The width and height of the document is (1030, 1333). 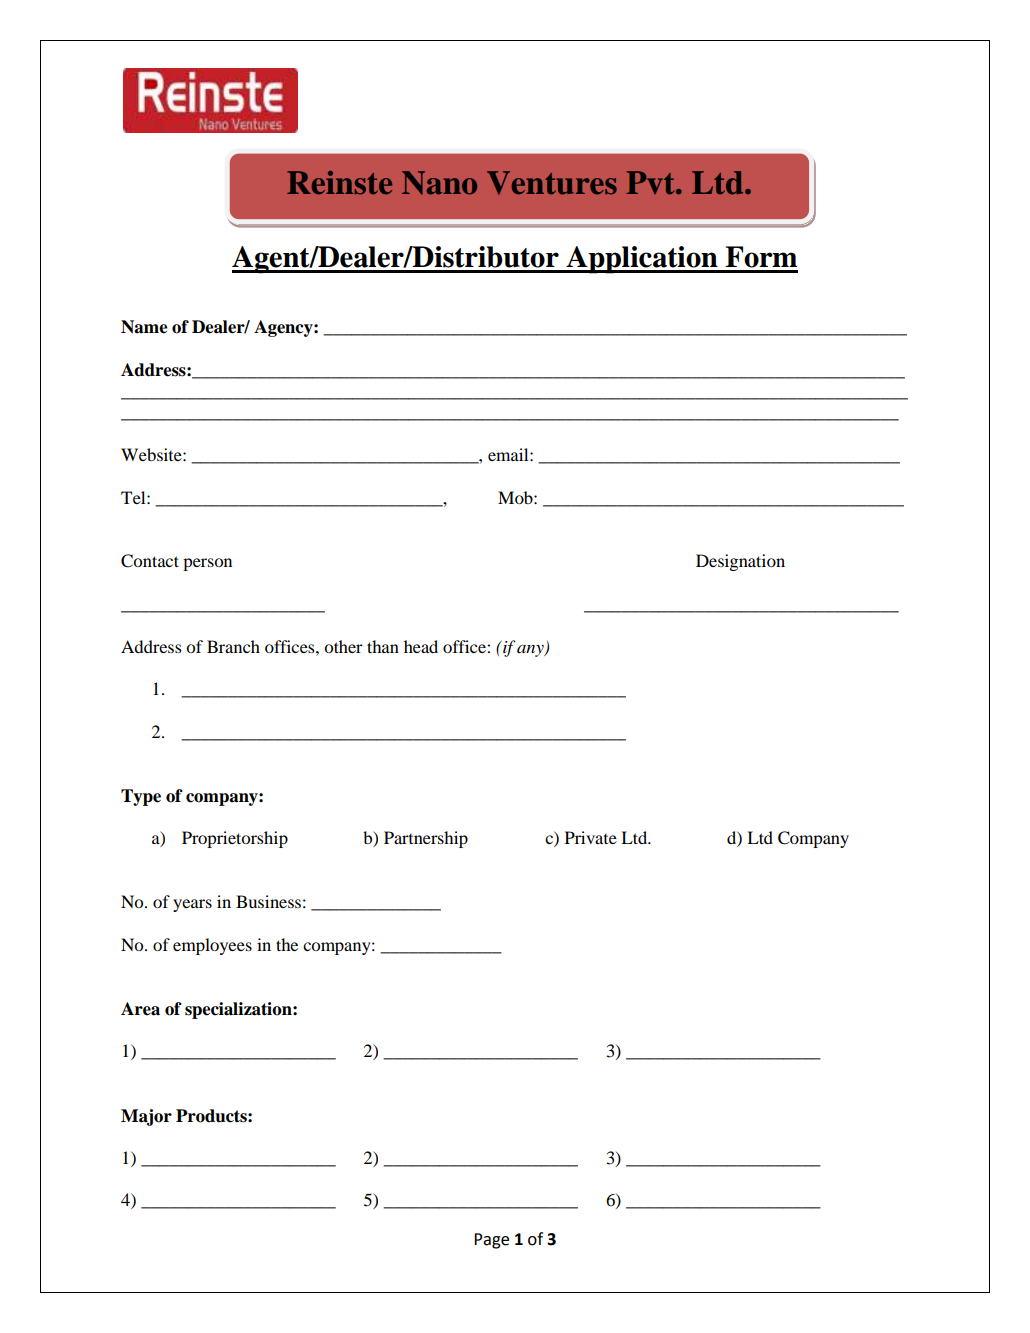 What do you see at coordinates (383, 646) in the document?
I see `than` at bounding box center [383, 646].
